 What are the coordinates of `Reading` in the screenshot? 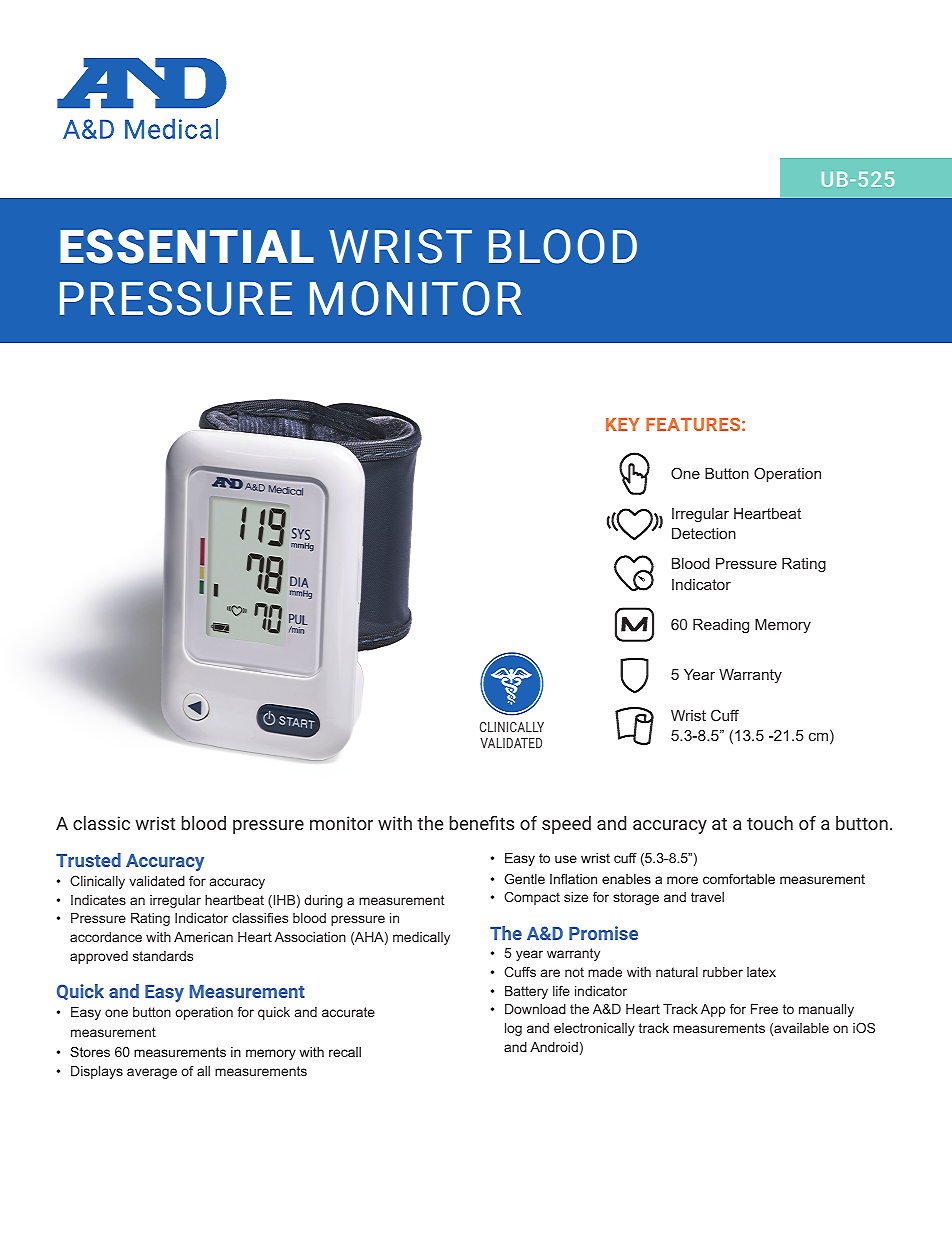 It's located at (721, 626).
